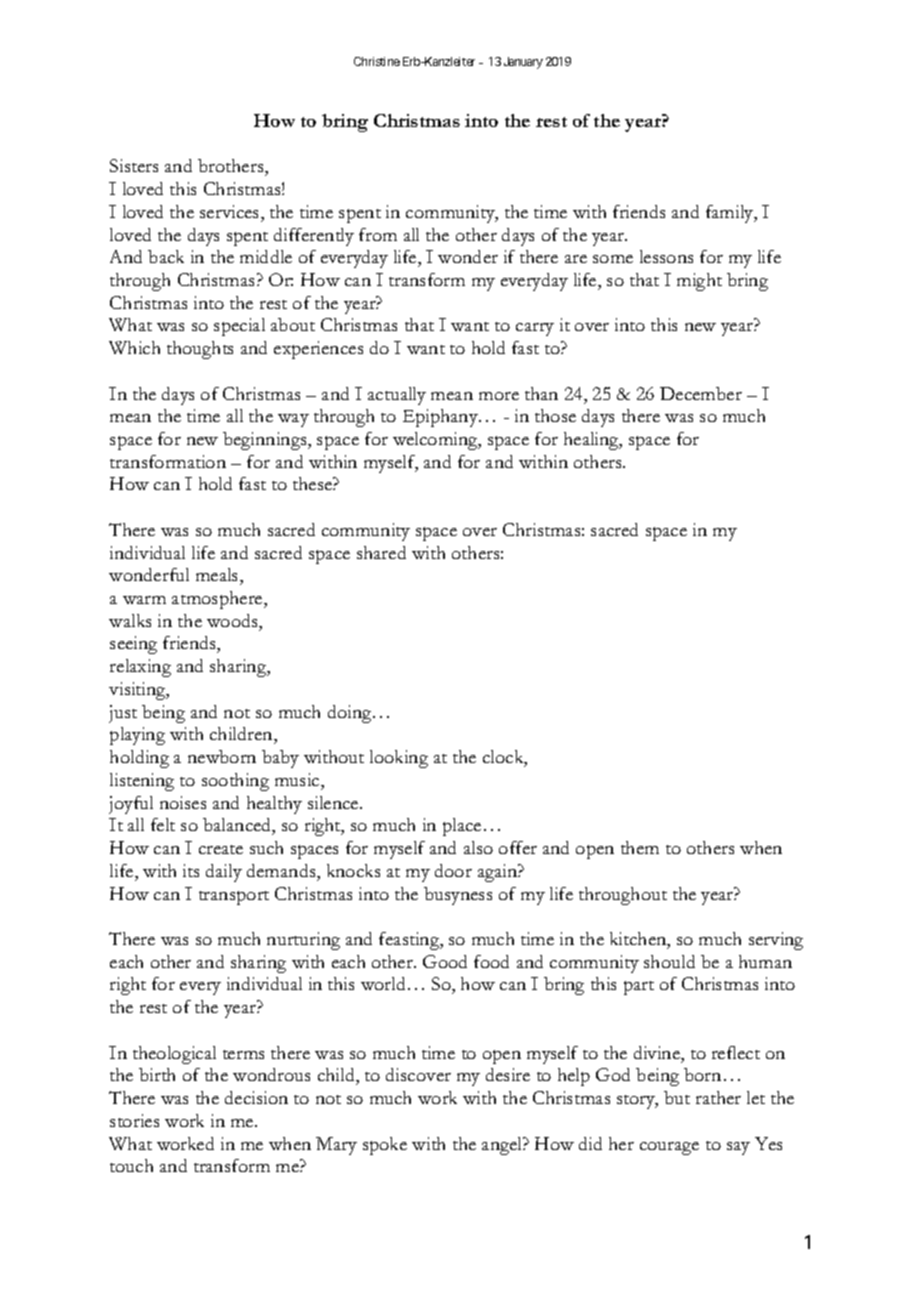 The width and height of the image is (924, 1308). What do you see at coordinates (377, 61) in the image?
I see `Christine` at bounding box center [377, 61].
